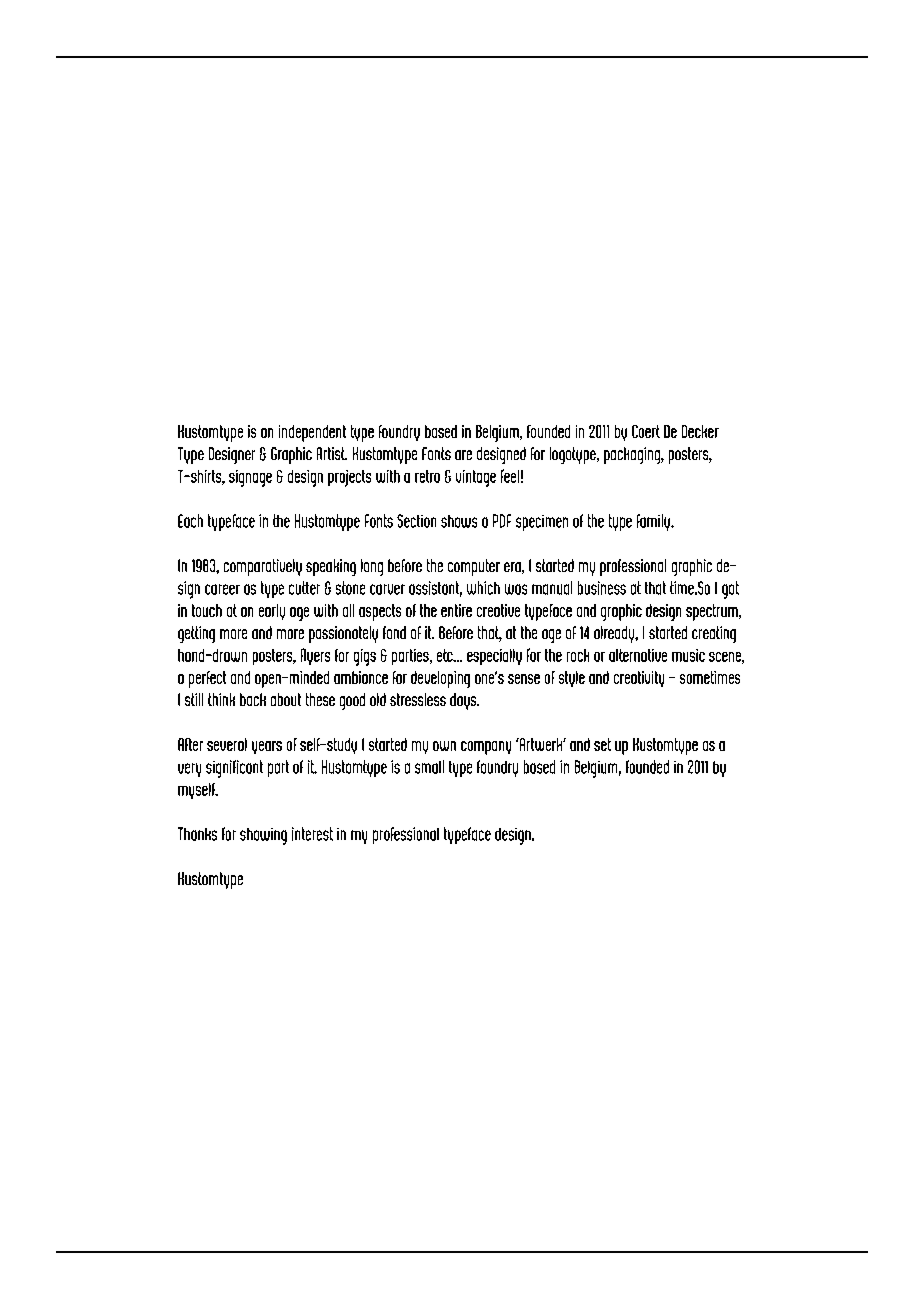  What do you see at coordinates (253, 699) in the screenshot?
I see `back` at bounding box center [253, 699].
